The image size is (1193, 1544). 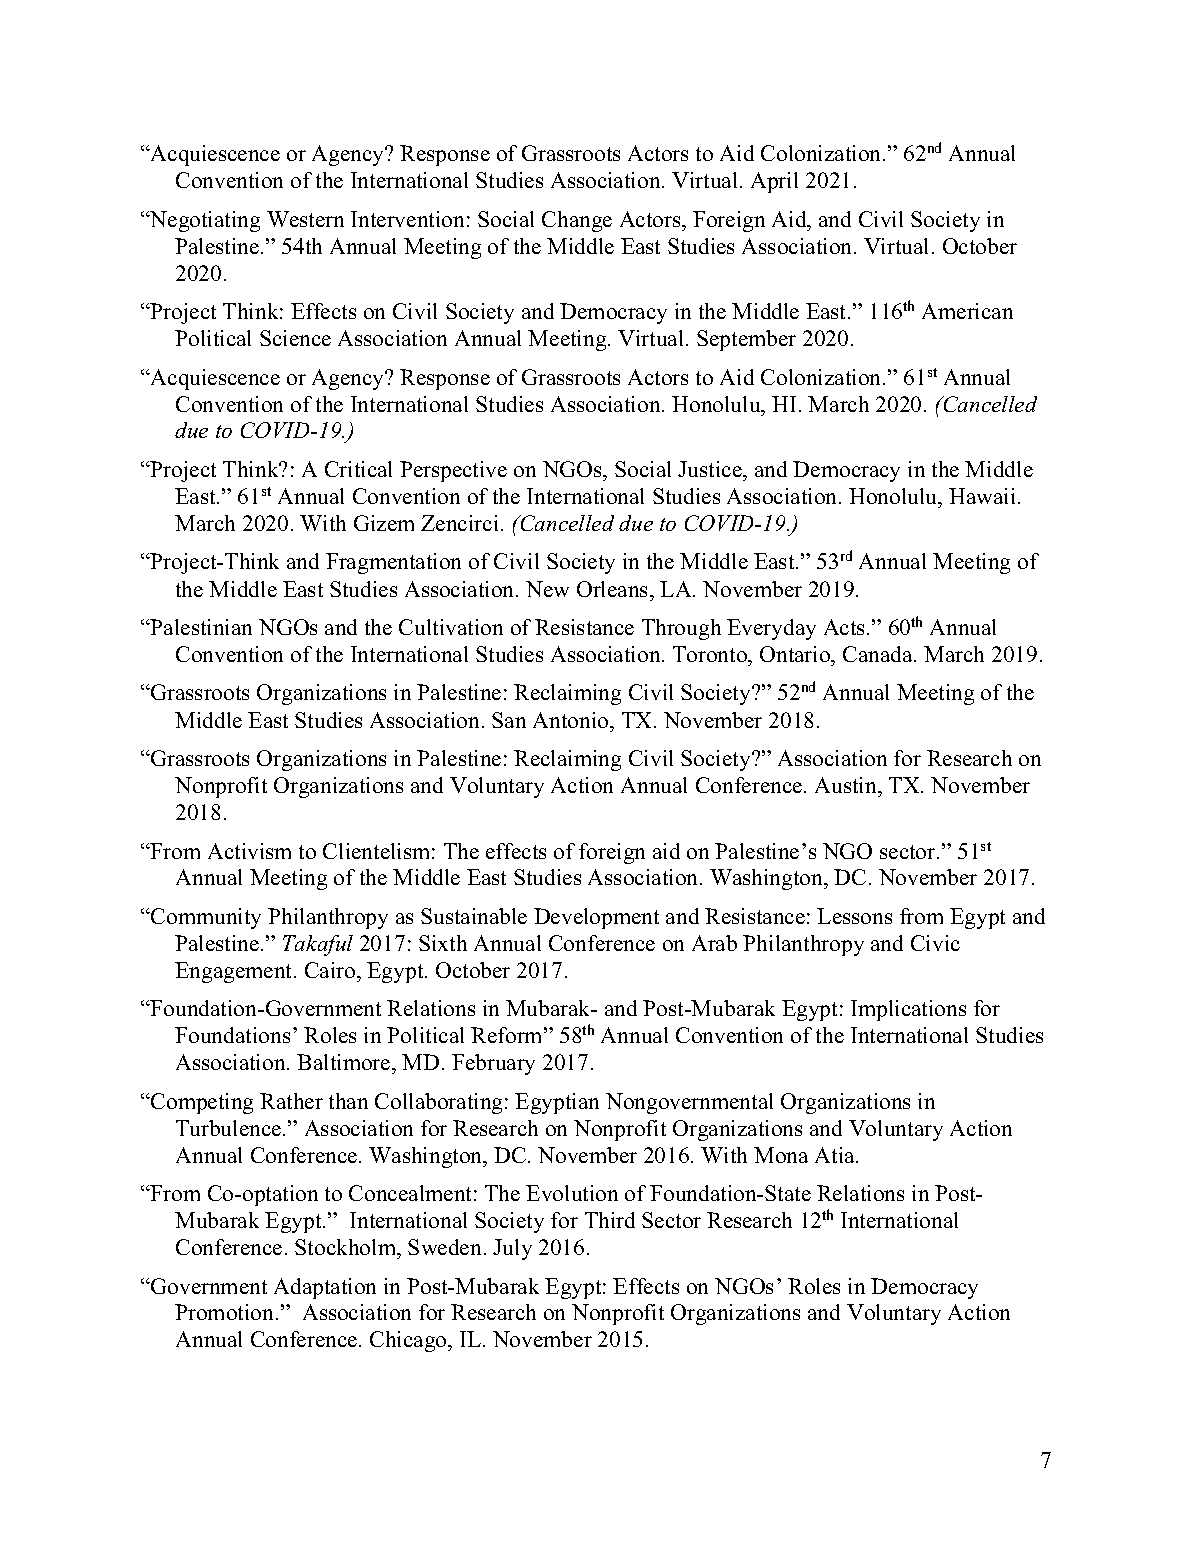 I want to click on Adaptation, so click(x=325, y=1288).
